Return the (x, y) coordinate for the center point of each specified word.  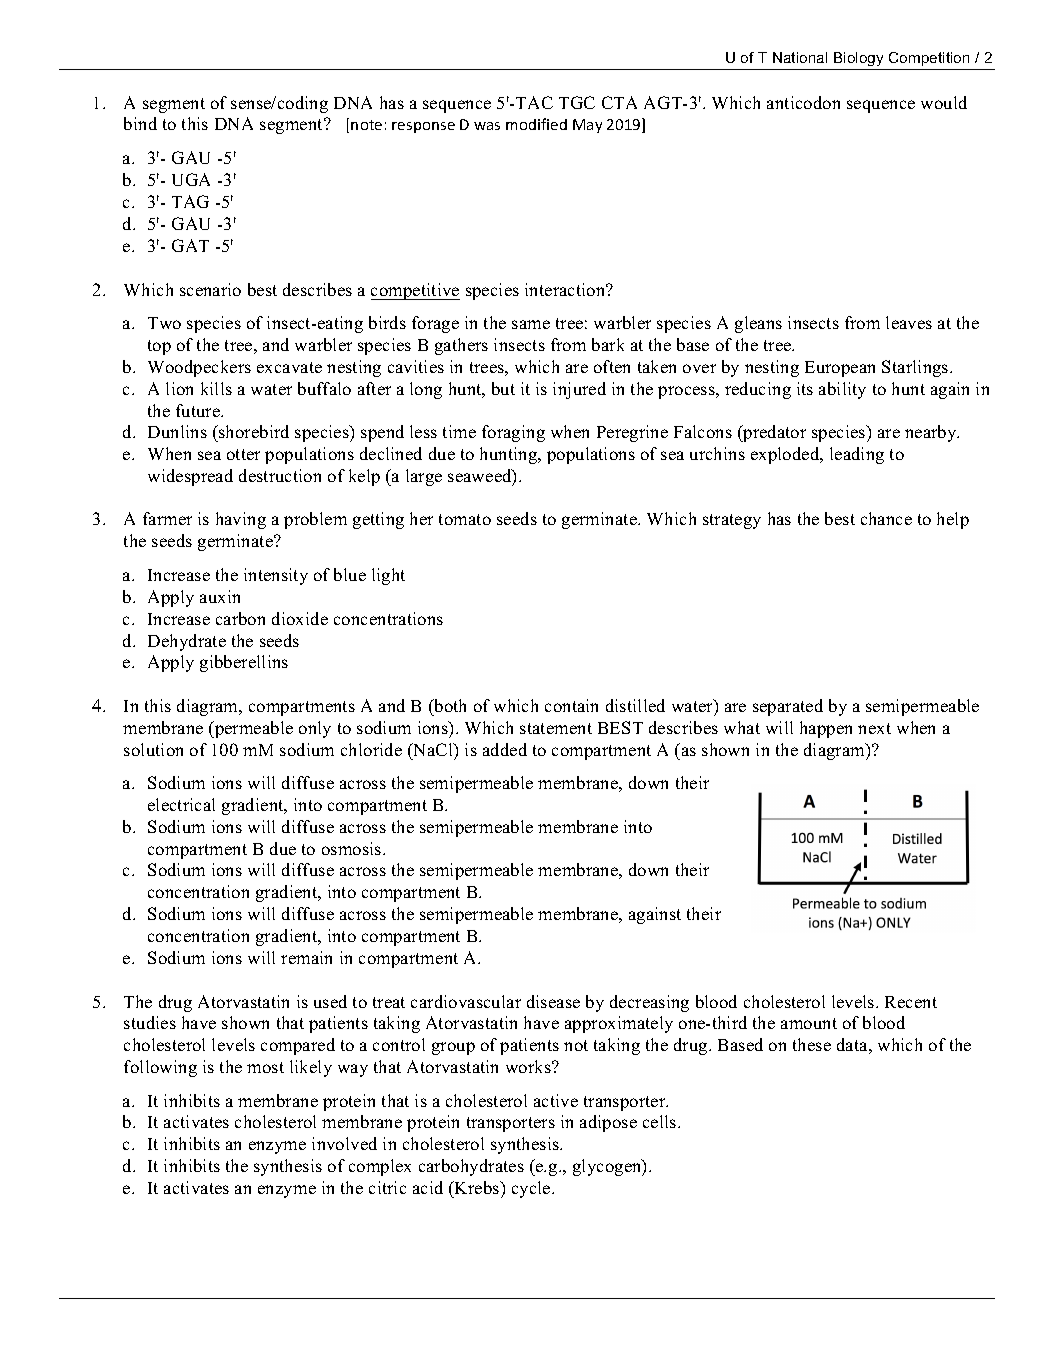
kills (216, 388)
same (531, 324)
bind (140, 123)
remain (306, 957)
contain (571, 705)
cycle (532, 1189)
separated (788, 707)
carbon (240, 618)
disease (553, 1001)
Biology (859, 61)
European (840, 369)
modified (536, 124)
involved (344, 1143)
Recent (911, 1002)
